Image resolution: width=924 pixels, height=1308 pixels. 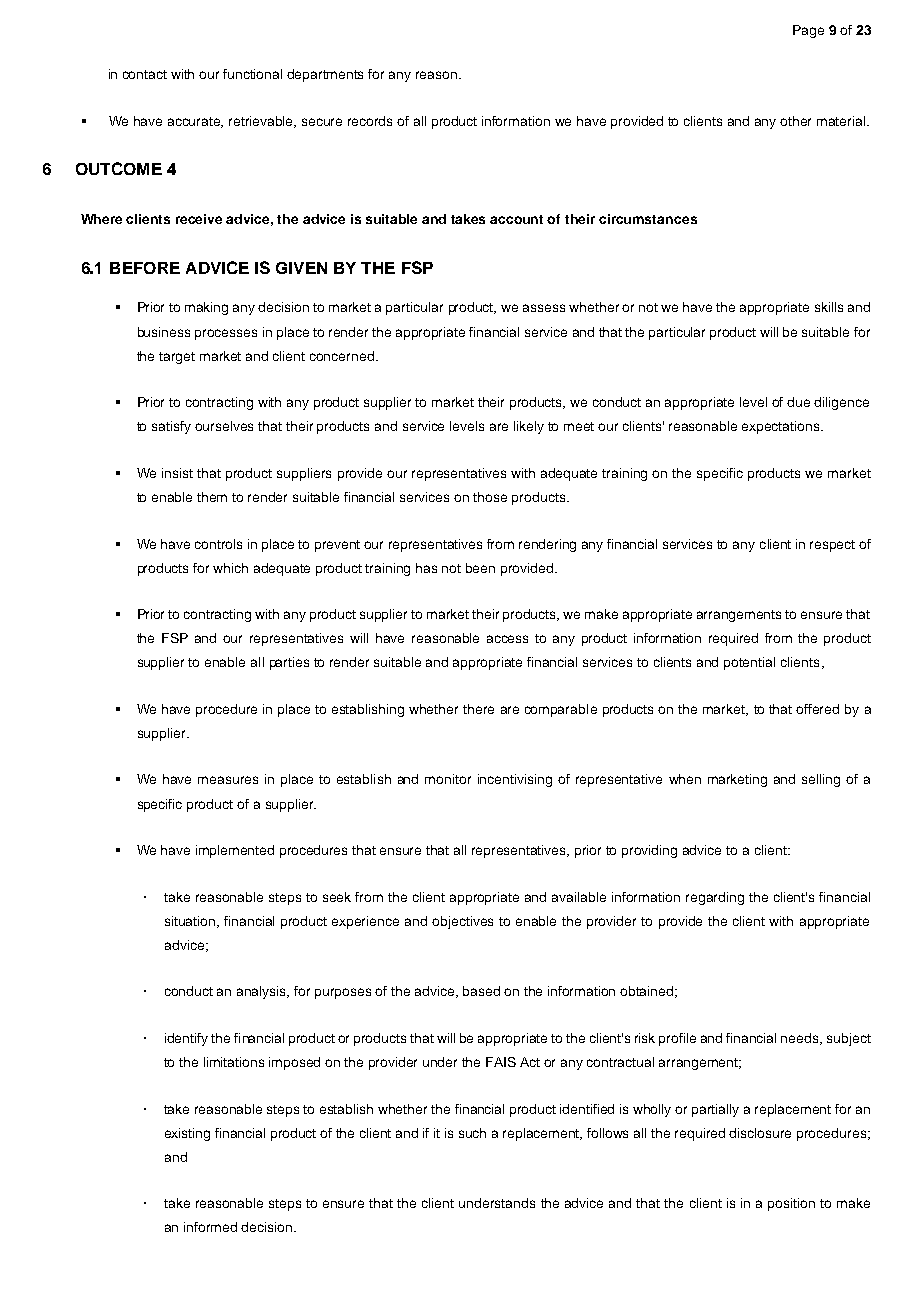 What do you see at coordinates (808, 31) in the screenshot?
I see `Page` at bounding box center [808, 31].
